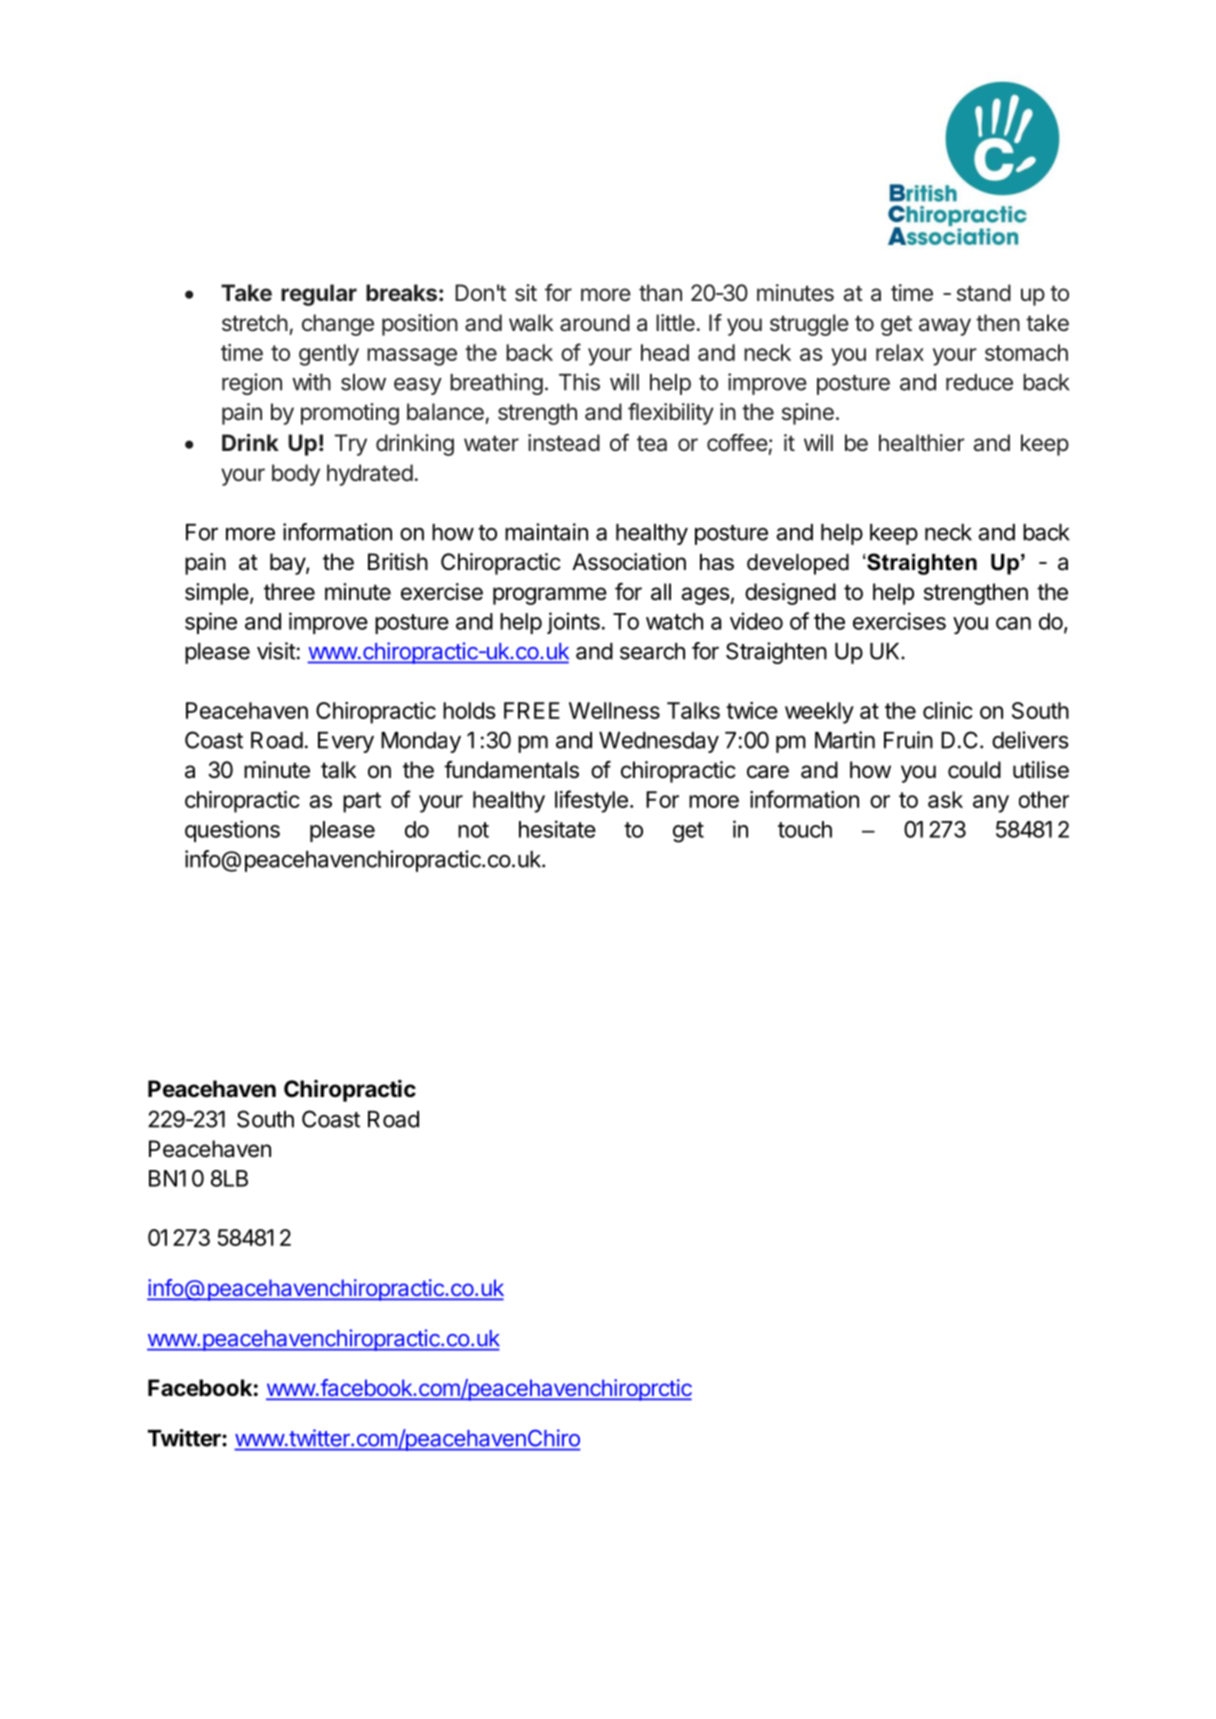 This screenshot has height=1719, width=1216. What do you see at coordinates (798, 564) in the screenshot?
I see `developed` at bounding box center [798, 564].
